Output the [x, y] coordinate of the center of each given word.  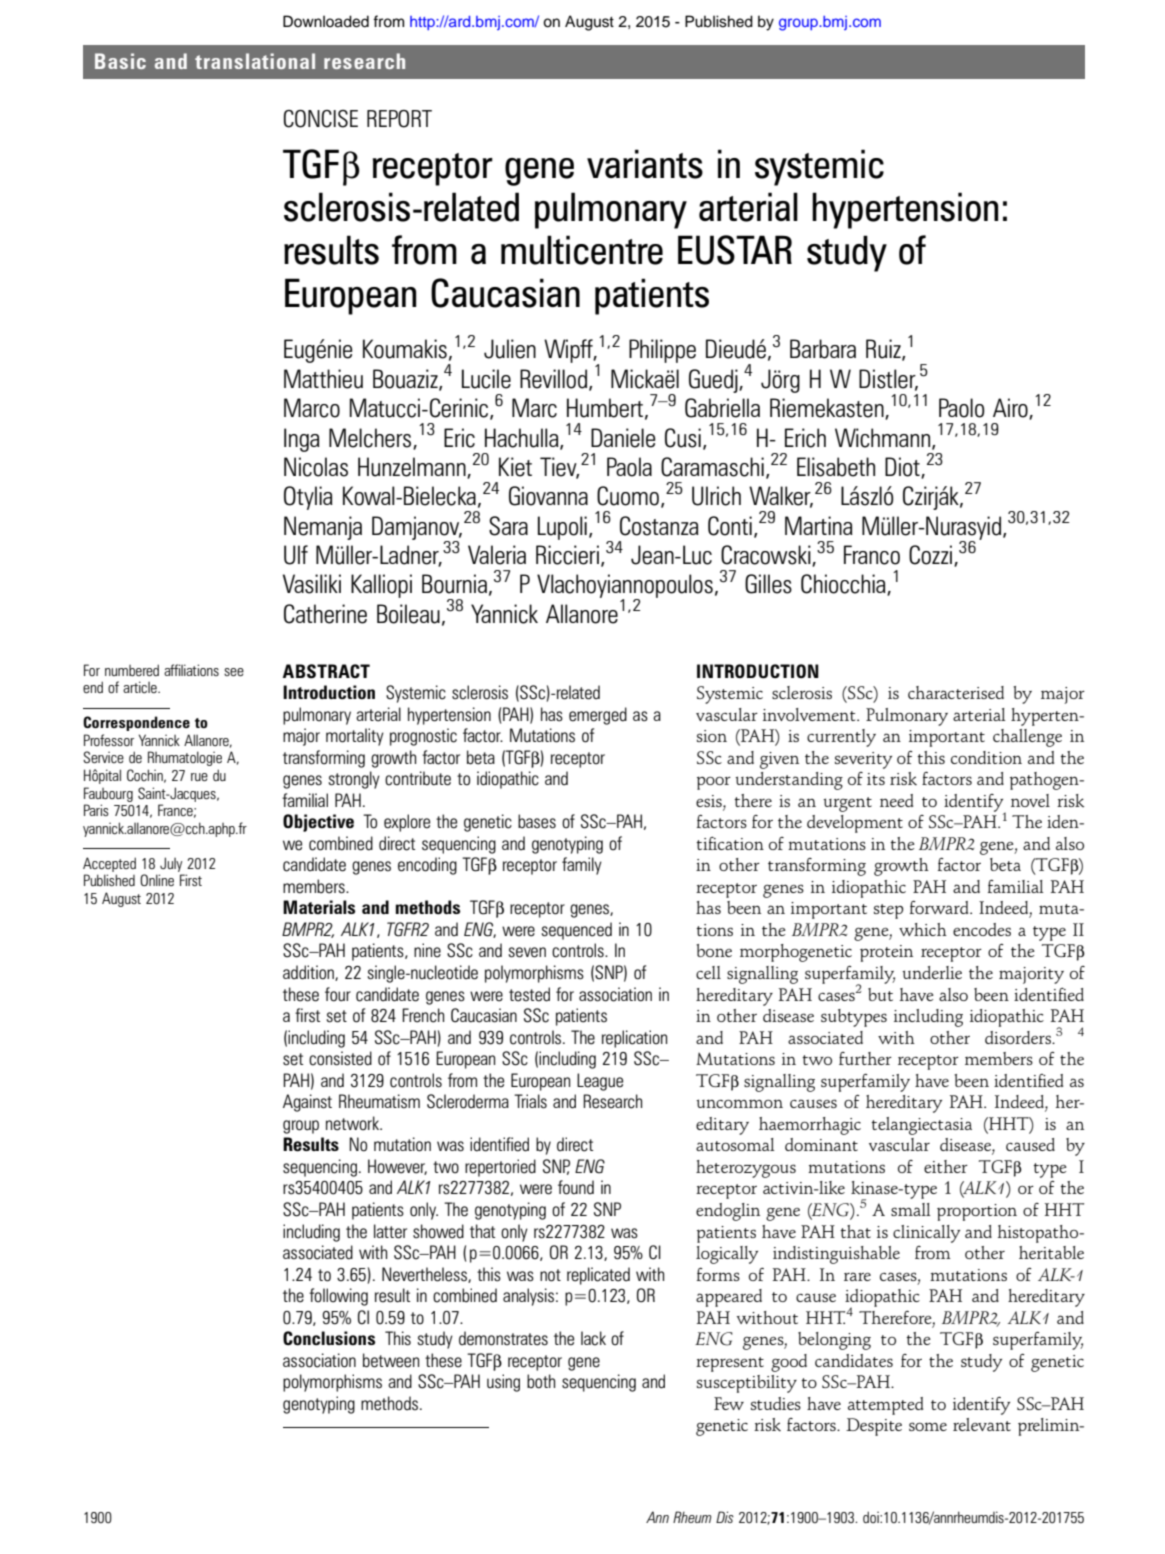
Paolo [961, 408]
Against [307, 1103]
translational [255, 61]
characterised [956, 692]
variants [645, 164]
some [928, 1426]
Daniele [623, 438]
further [865, 1058]
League [600, 1082]
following [338, 1297]
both [541, 1381]
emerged [598, 716]
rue [199, 777]
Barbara [823, 349]
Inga [302, 440]
